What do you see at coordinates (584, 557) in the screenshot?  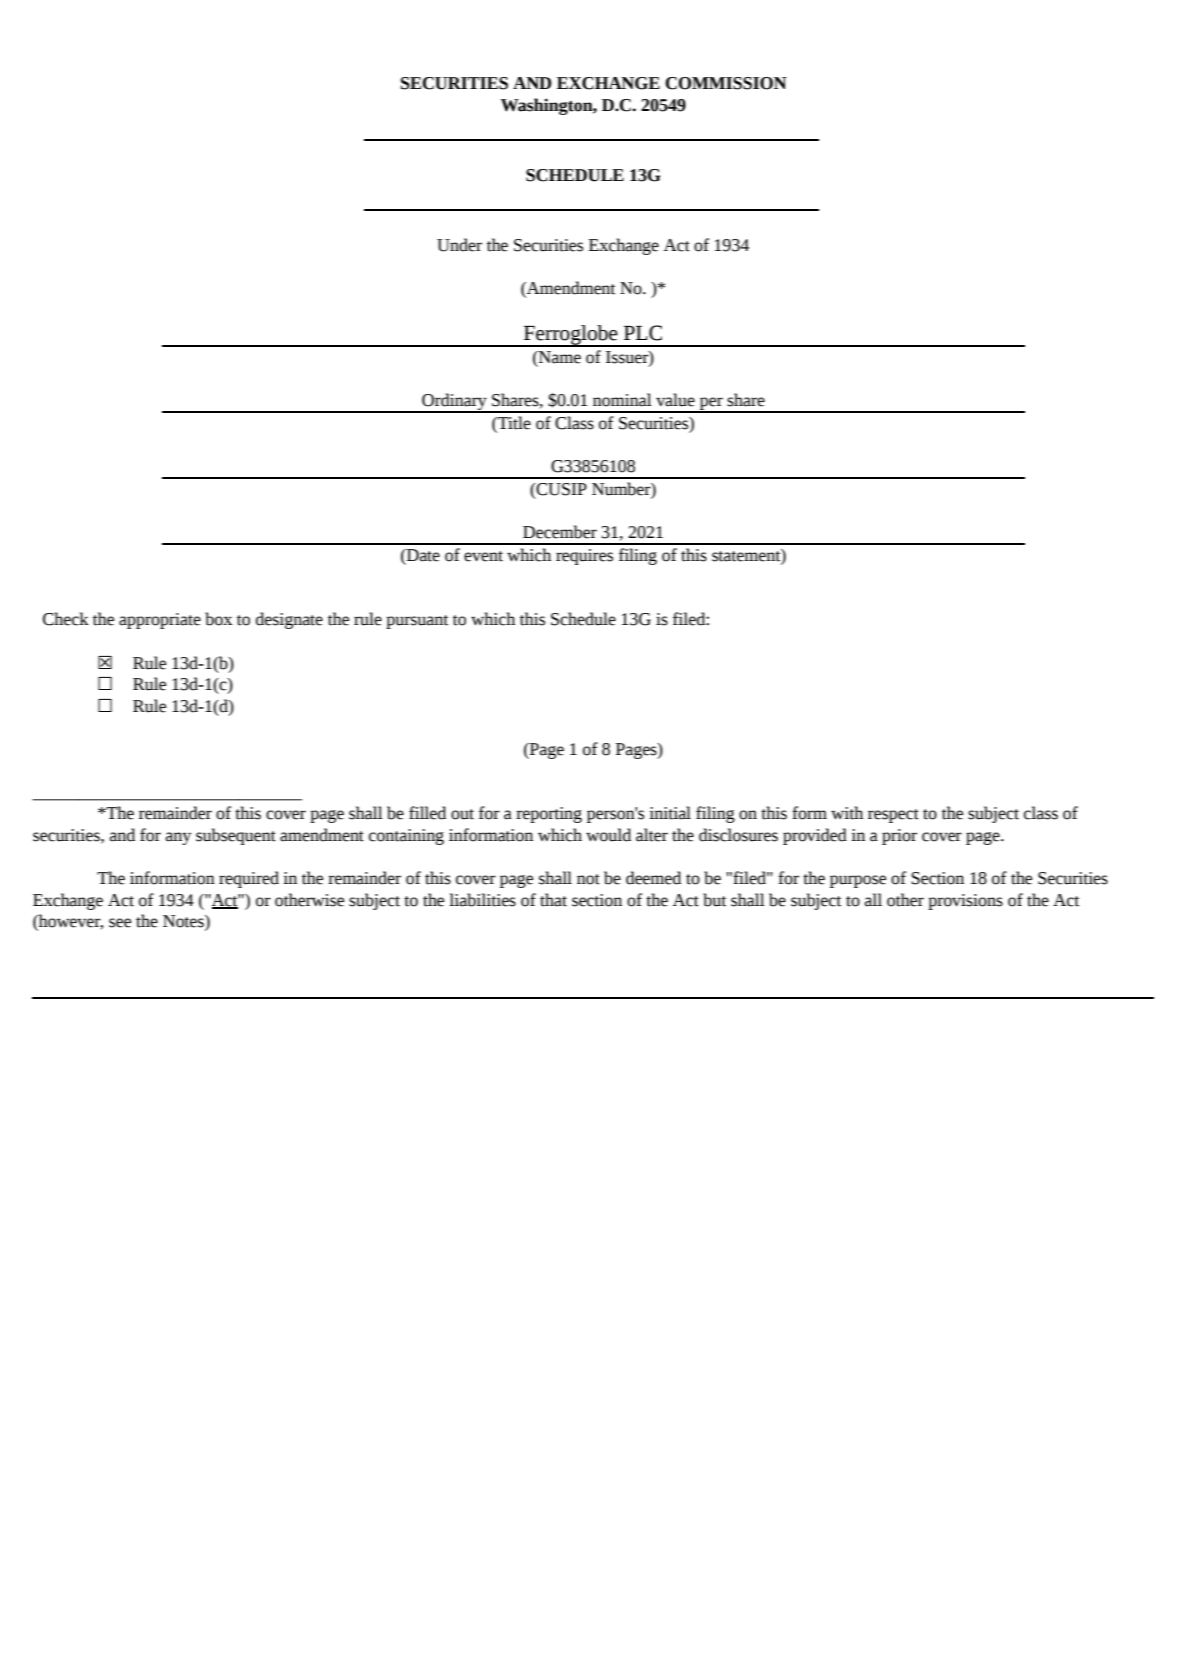 I see `requires` at bounding box center [584, 557].
